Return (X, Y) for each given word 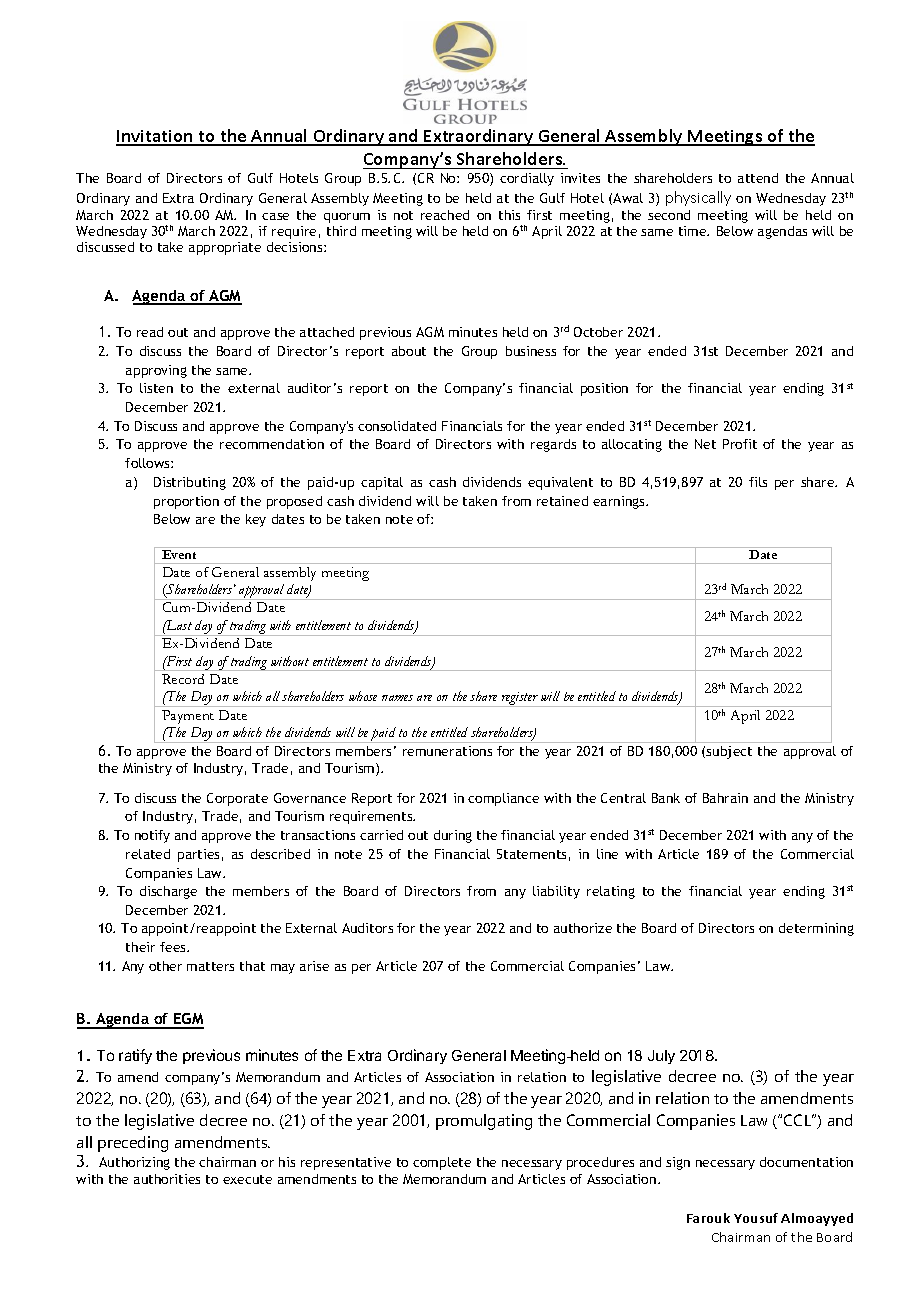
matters (210, 966)
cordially (527, 179)
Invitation (156, 137)
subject (729, 752)
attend (758, 178)
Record (183, 679)
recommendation (272, 444)
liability (556, 892)
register (520, 699)
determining (816, 929)
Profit (740, 444)
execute (247, 1179)
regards (553, 445)
